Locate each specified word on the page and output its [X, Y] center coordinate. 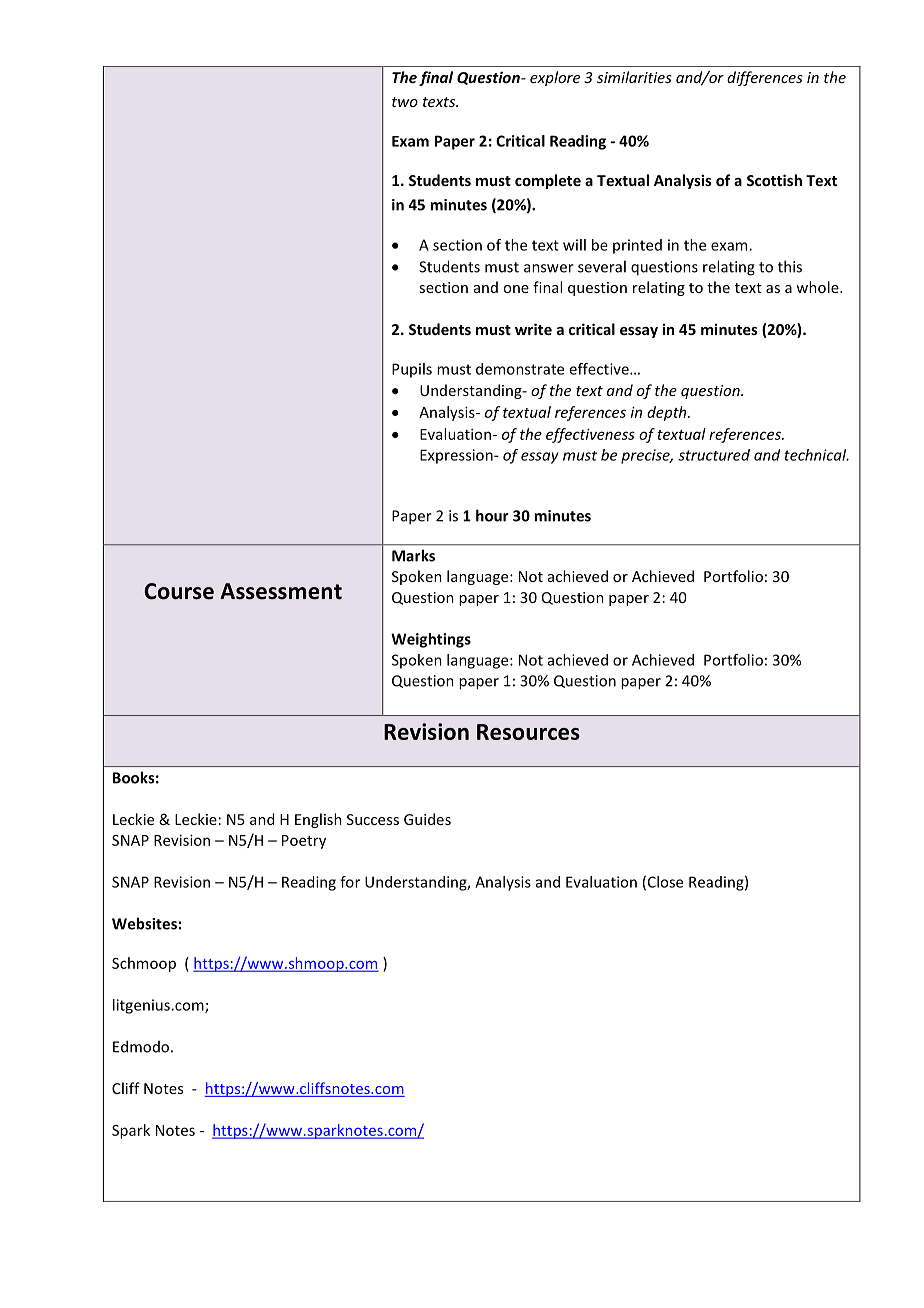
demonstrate [520, 369]
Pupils [412, 370]
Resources [528, 732]
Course [179, 591]
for [350, 882]
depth [668, 413]
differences [765, 78]
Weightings [431, 640]
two [405, 102]
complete [548, 181]
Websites [144, 923]
